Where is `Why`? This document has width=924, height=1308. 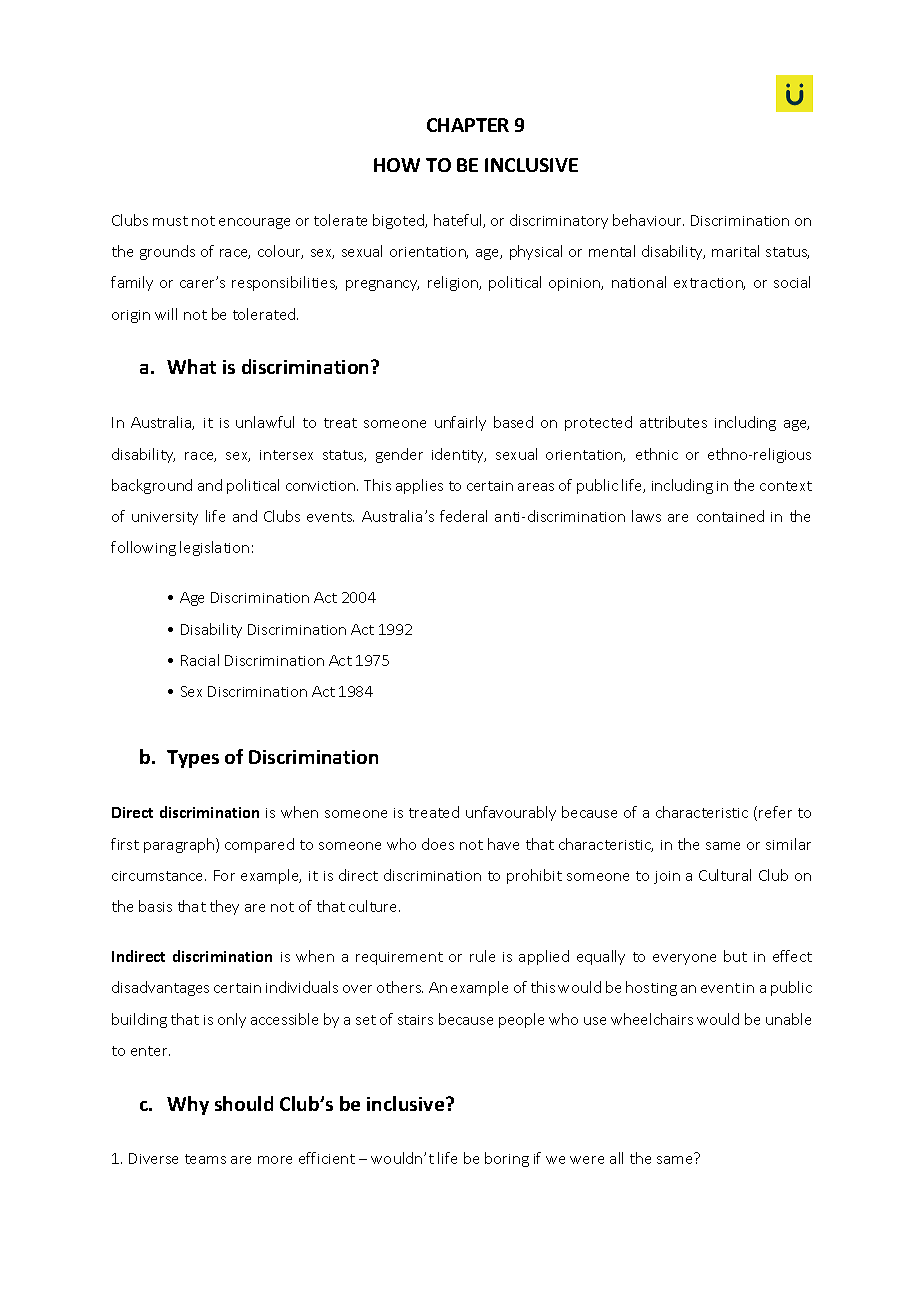
Why is located at coordinates (188, 1105).
